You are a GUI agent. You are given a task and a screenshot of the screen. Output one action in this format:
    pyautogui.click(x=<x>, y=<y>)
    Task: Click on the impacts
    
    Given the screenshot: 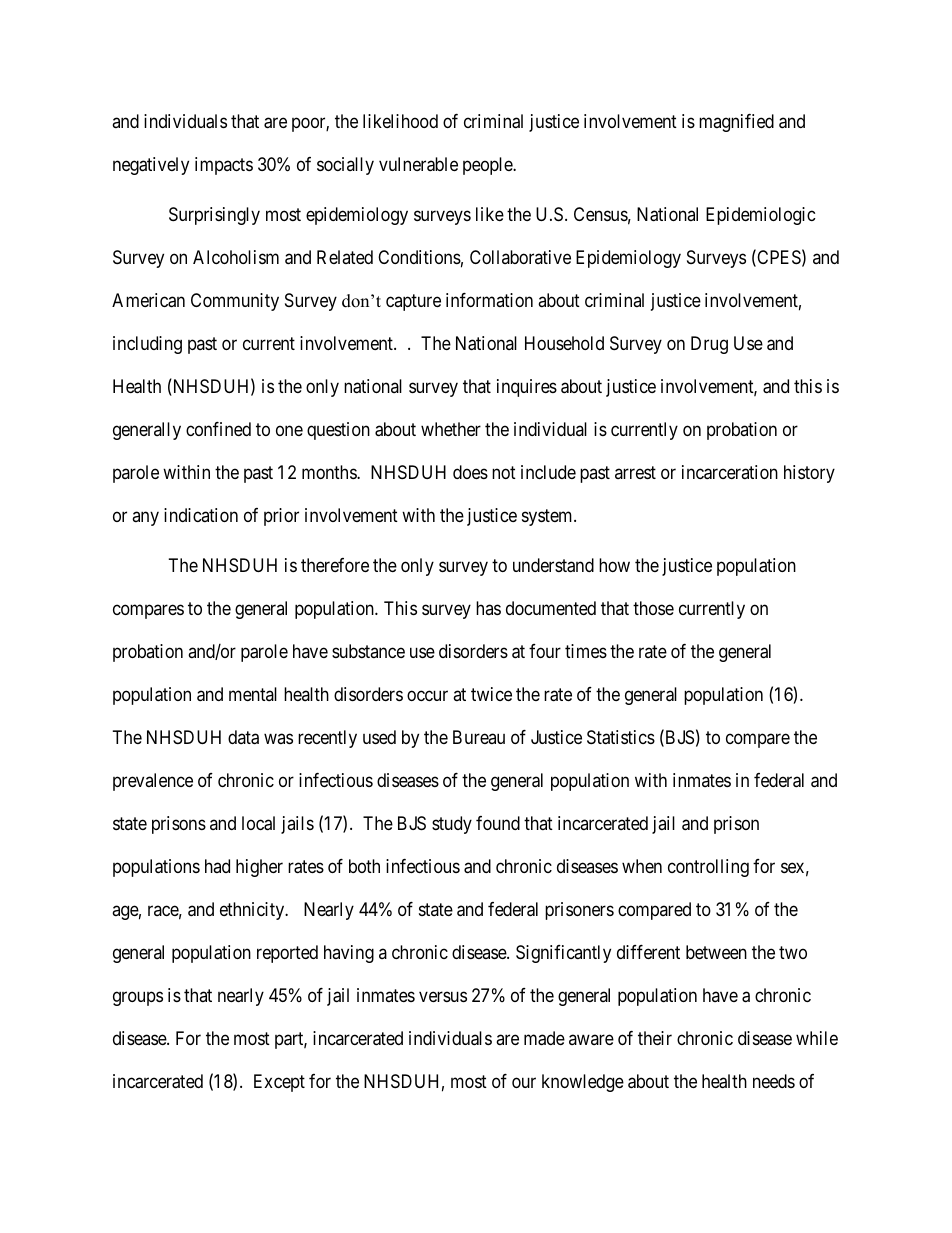 What is the action you would take?
    pyautogui.click(x=224, y=166)
